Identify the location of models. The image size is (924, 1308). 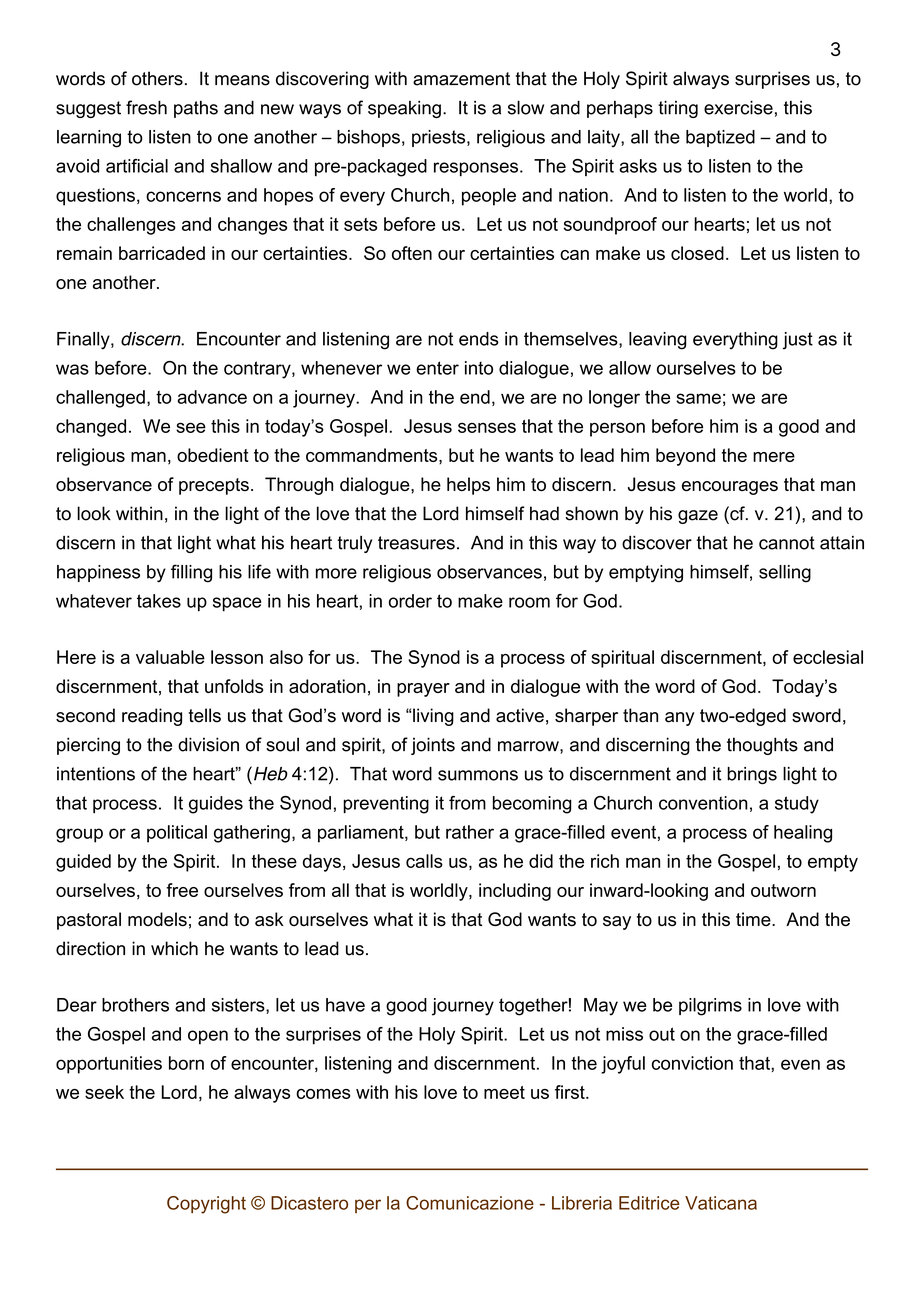
(157, 919).
